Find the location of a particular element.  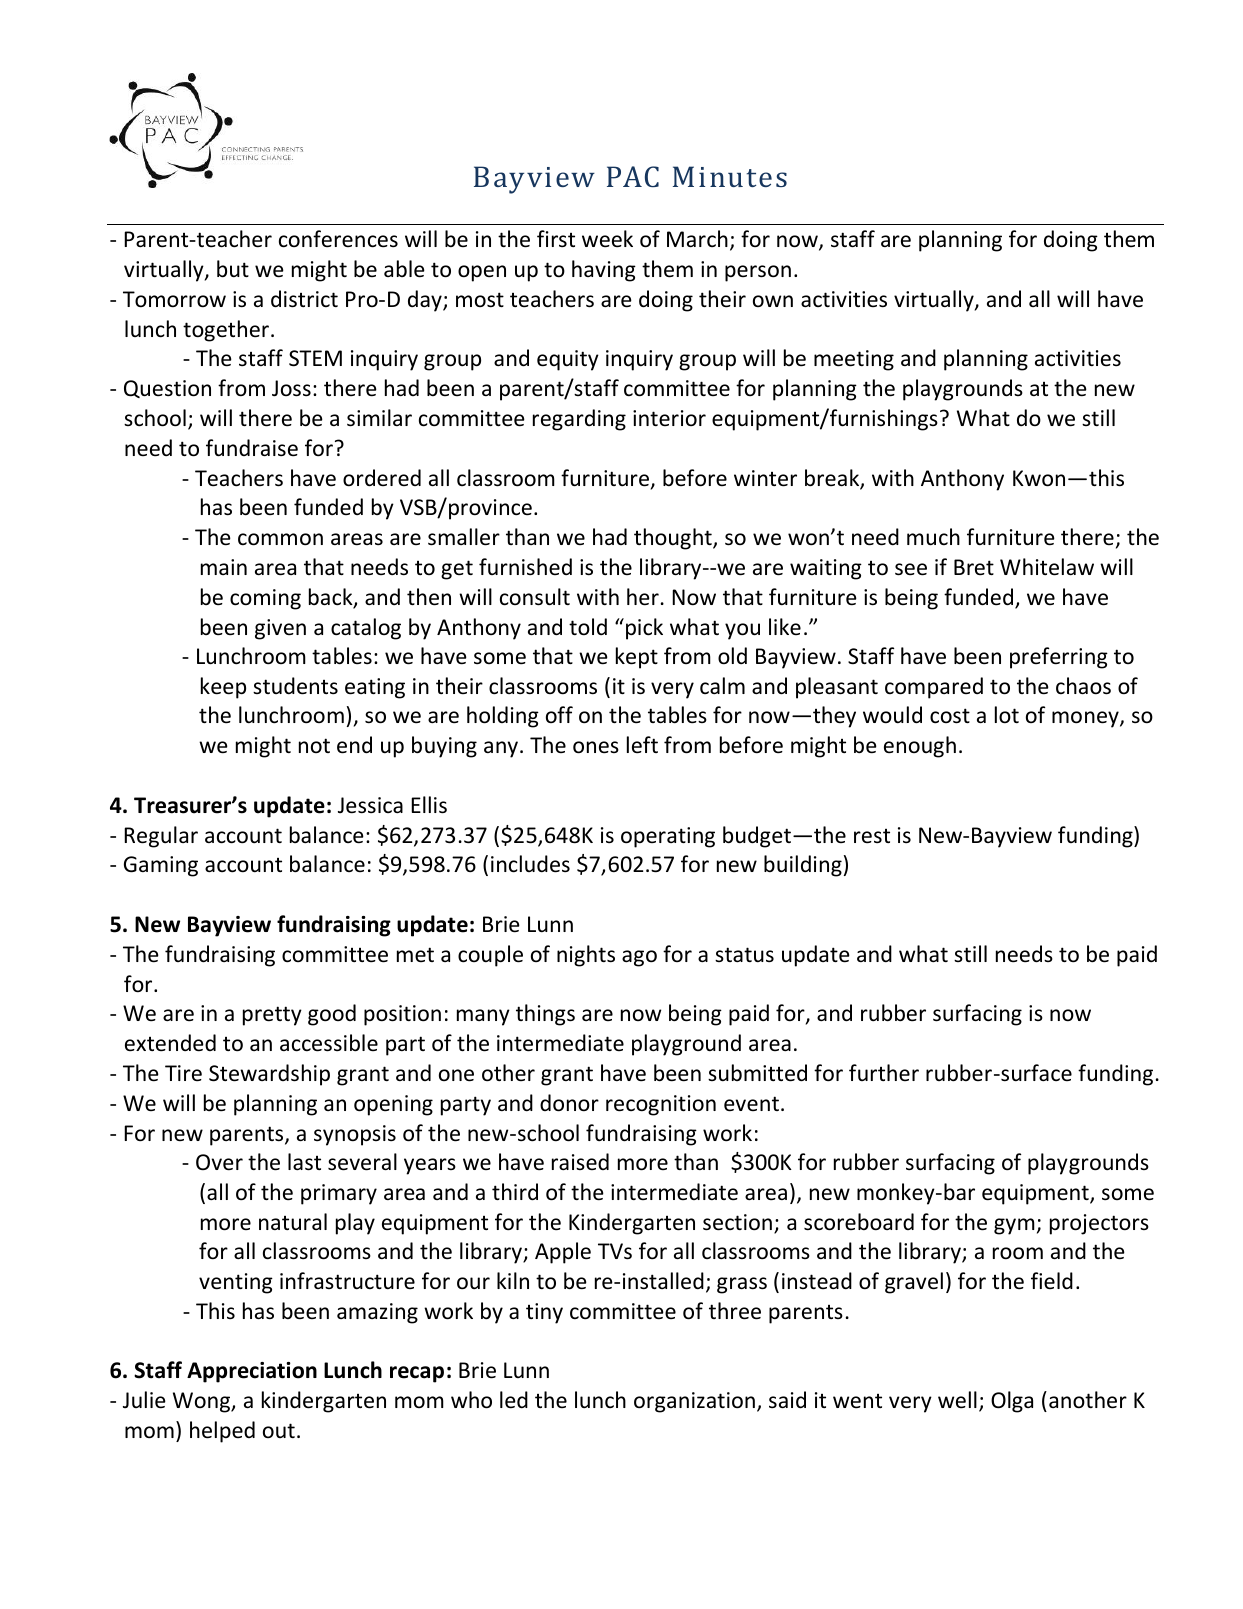

Regular is located at coordinates (161, 837).
